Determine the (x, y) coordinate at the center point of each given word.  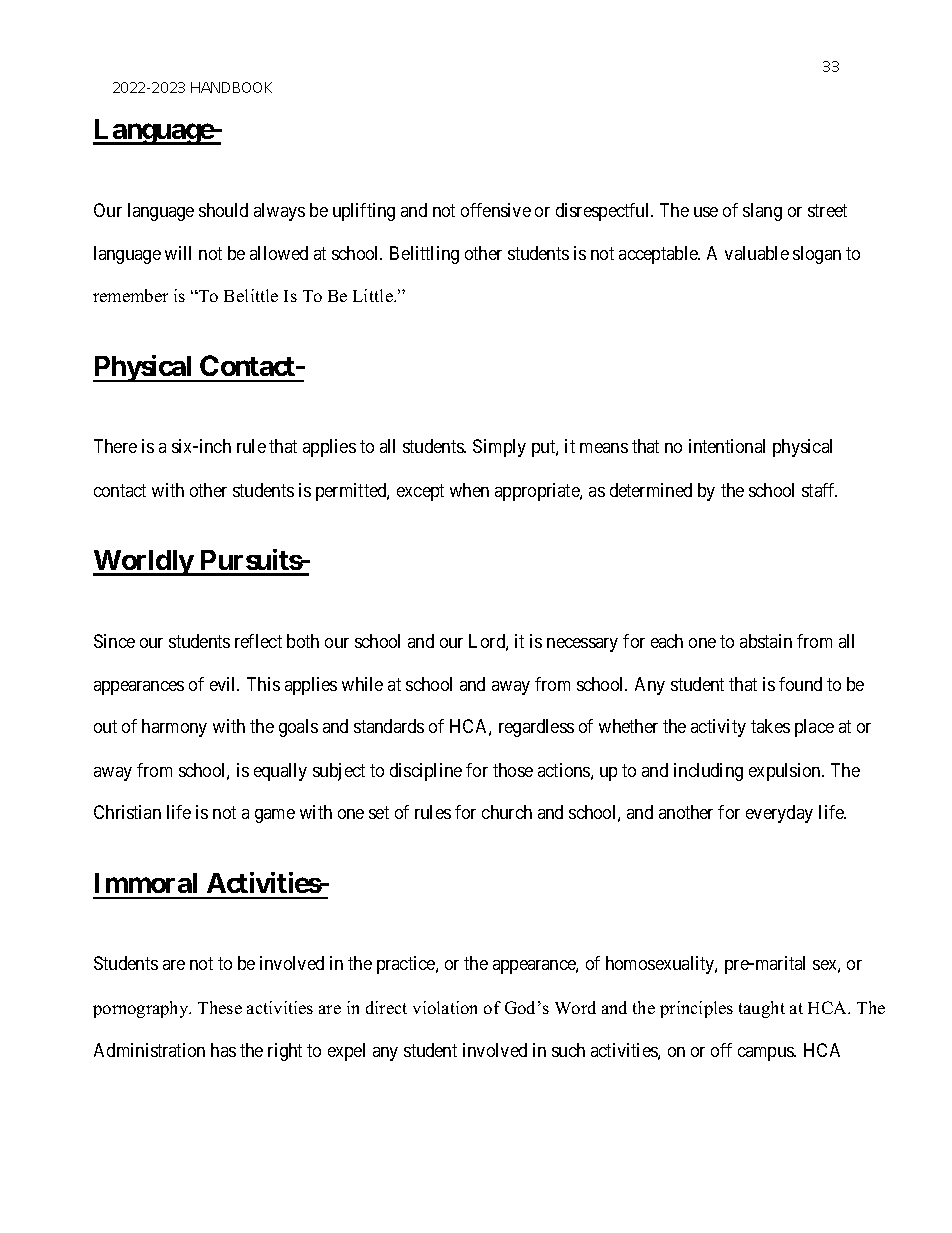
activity (718, 728)
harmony (174, 728)
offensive (496, 210)
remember (130, 295)
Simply (499, 448)
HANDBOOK (231, 87)
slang (762, 212)
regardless (536, 728)
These (220, 1007)
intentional (727, 446)
